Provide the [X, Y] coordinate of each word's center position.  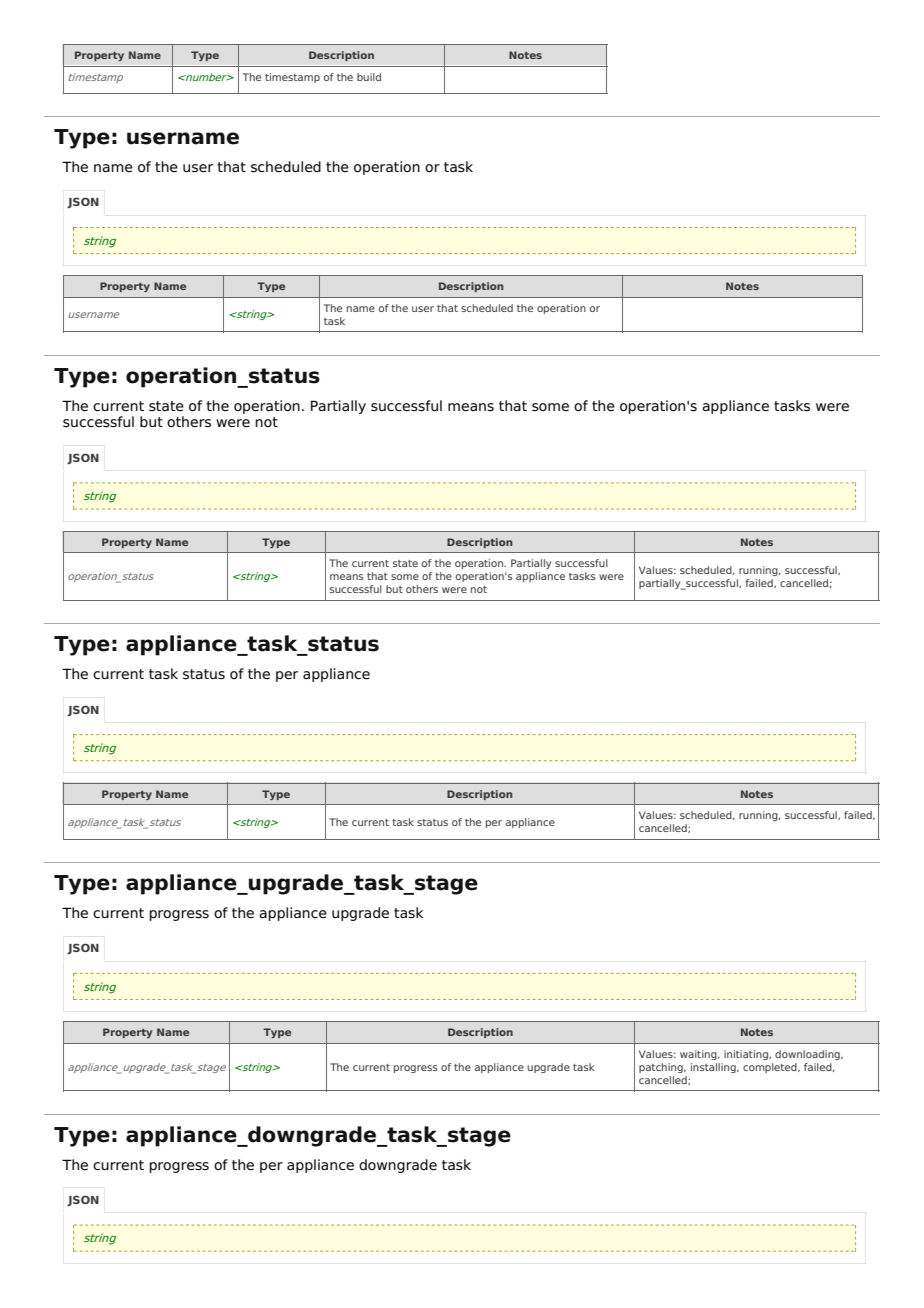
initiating [747, 1055]
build [369, 77]
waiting [699, 1055]
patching [662, 1068]
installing [714, 1068]
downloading [808, 1055]
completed [771, 1068]
